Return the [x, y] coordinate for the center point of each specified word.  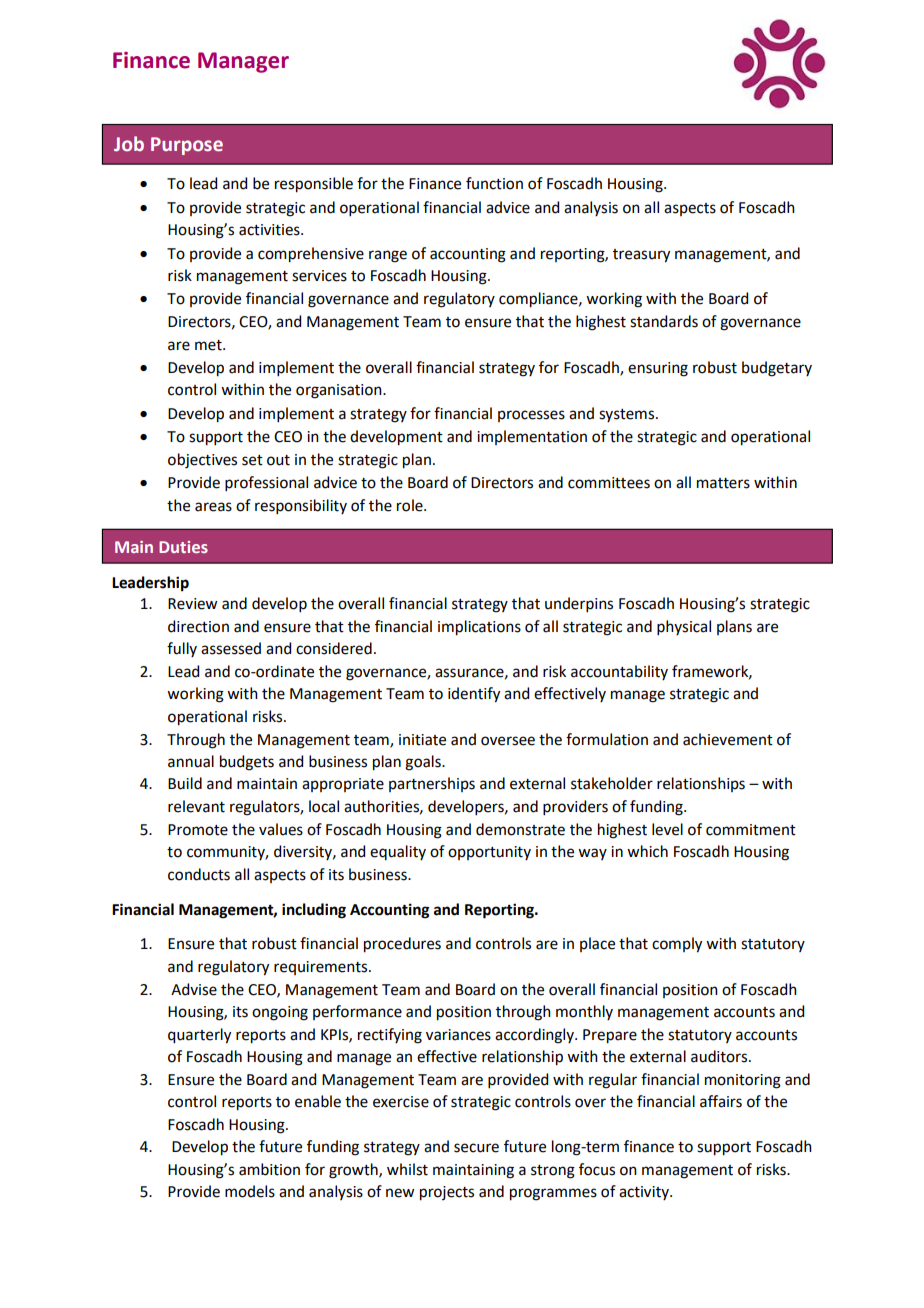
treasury [641, 256]
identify [474, 695]
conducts [199, 874]
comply [677, 945]
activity [645, 1193]
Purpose [187, 146]
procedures [402, 945]
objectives [202, 461]
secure [476, 1148]
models [250, 1191]
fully [182, 649]
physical [684, 627]
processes [531, 416]
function [494, 183]
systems [628, 415]
